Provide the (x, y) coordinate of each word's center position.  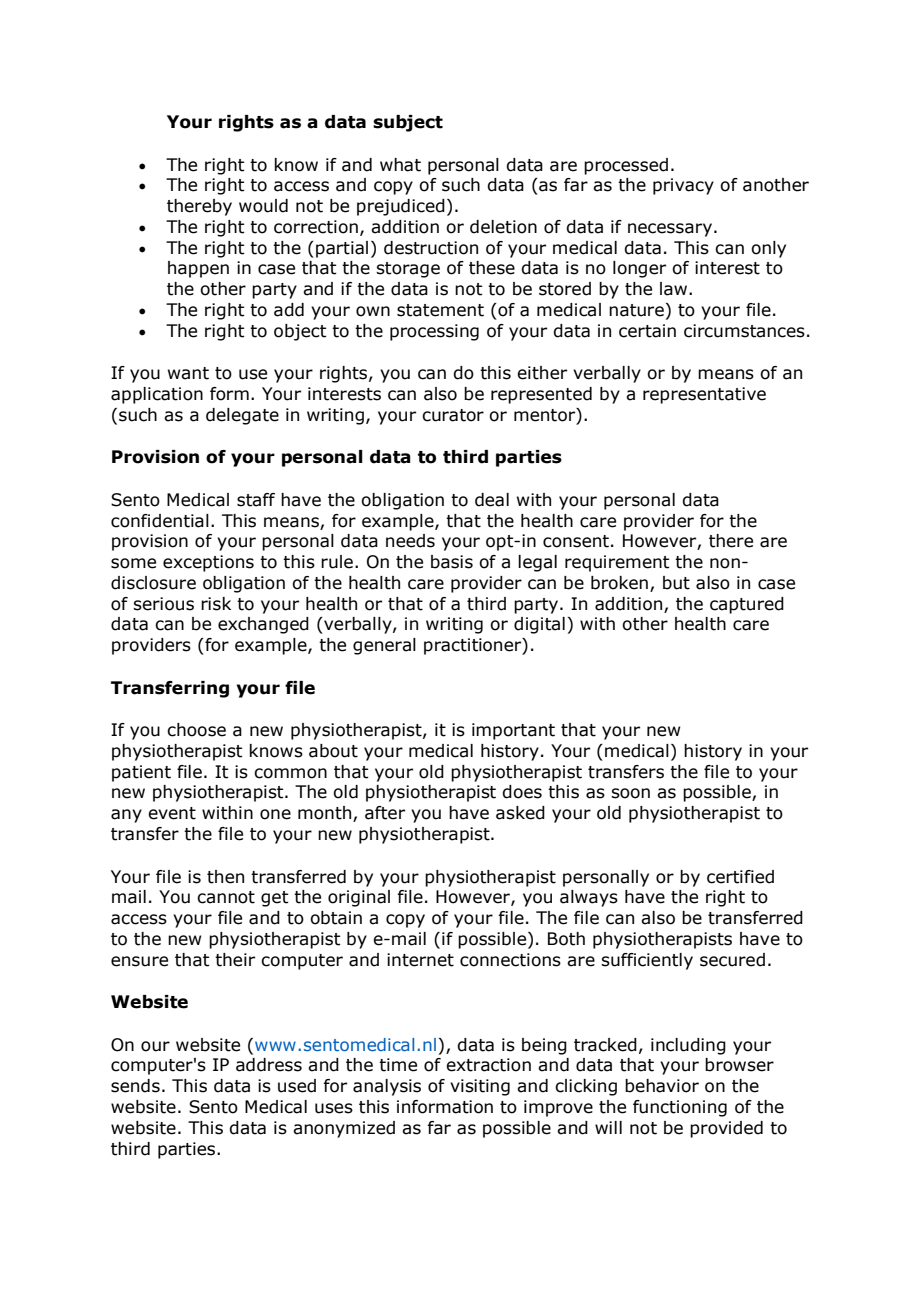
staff (256, 500)
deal (492, 500)
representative (704, 395)
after (385, 813)
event (172, 813)
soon (630, 793)
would (263, 206)
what (400, 165)
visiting (480, 1087)
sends (135, 1086)
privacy (683, 186)
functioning (680, 1108)
